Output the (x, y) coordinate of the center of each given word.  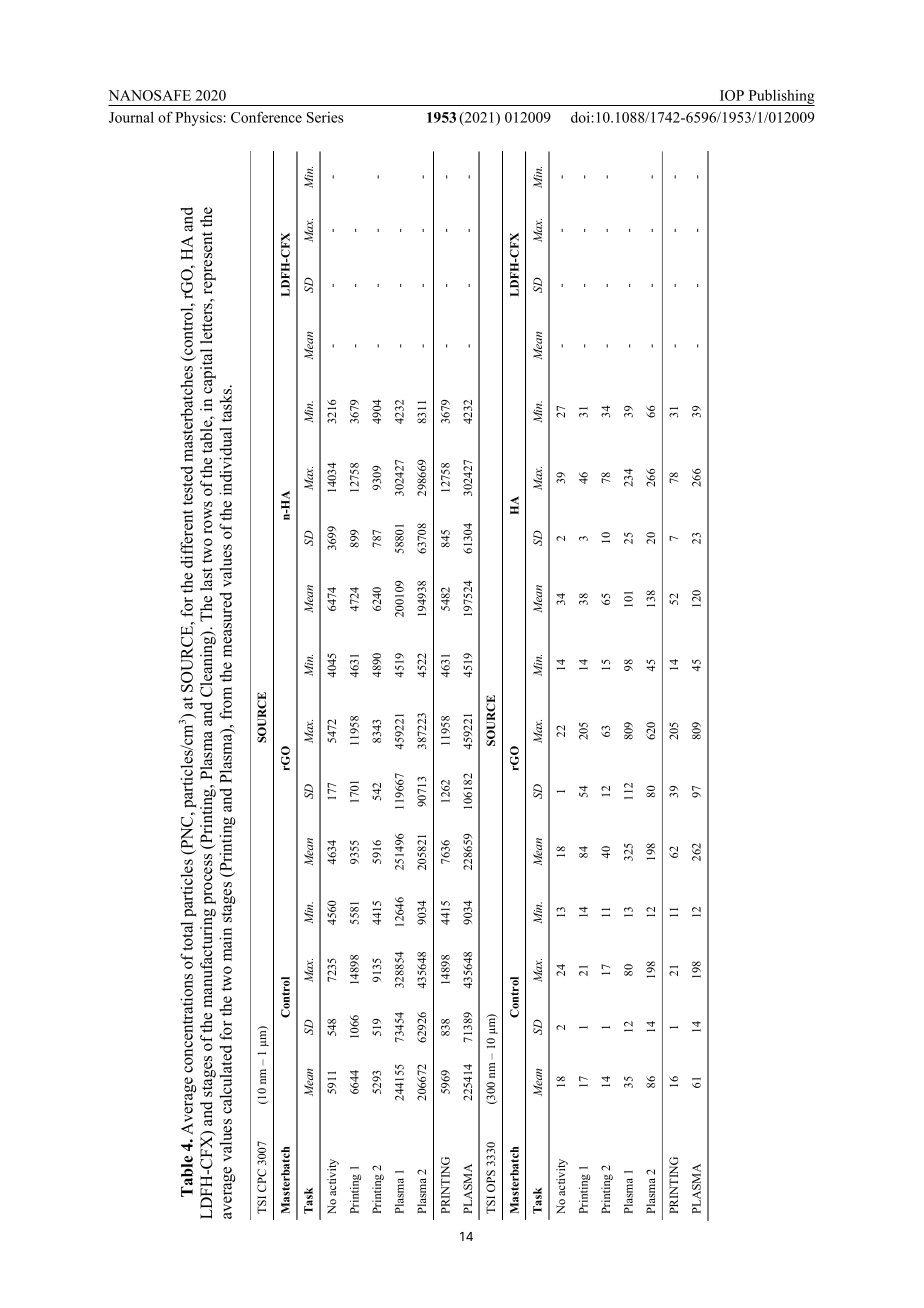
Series (325, 117)
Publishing (780, 97)
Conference (266, 117)
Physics (198, 118)
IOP (732, 95)
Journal (131, 117)
